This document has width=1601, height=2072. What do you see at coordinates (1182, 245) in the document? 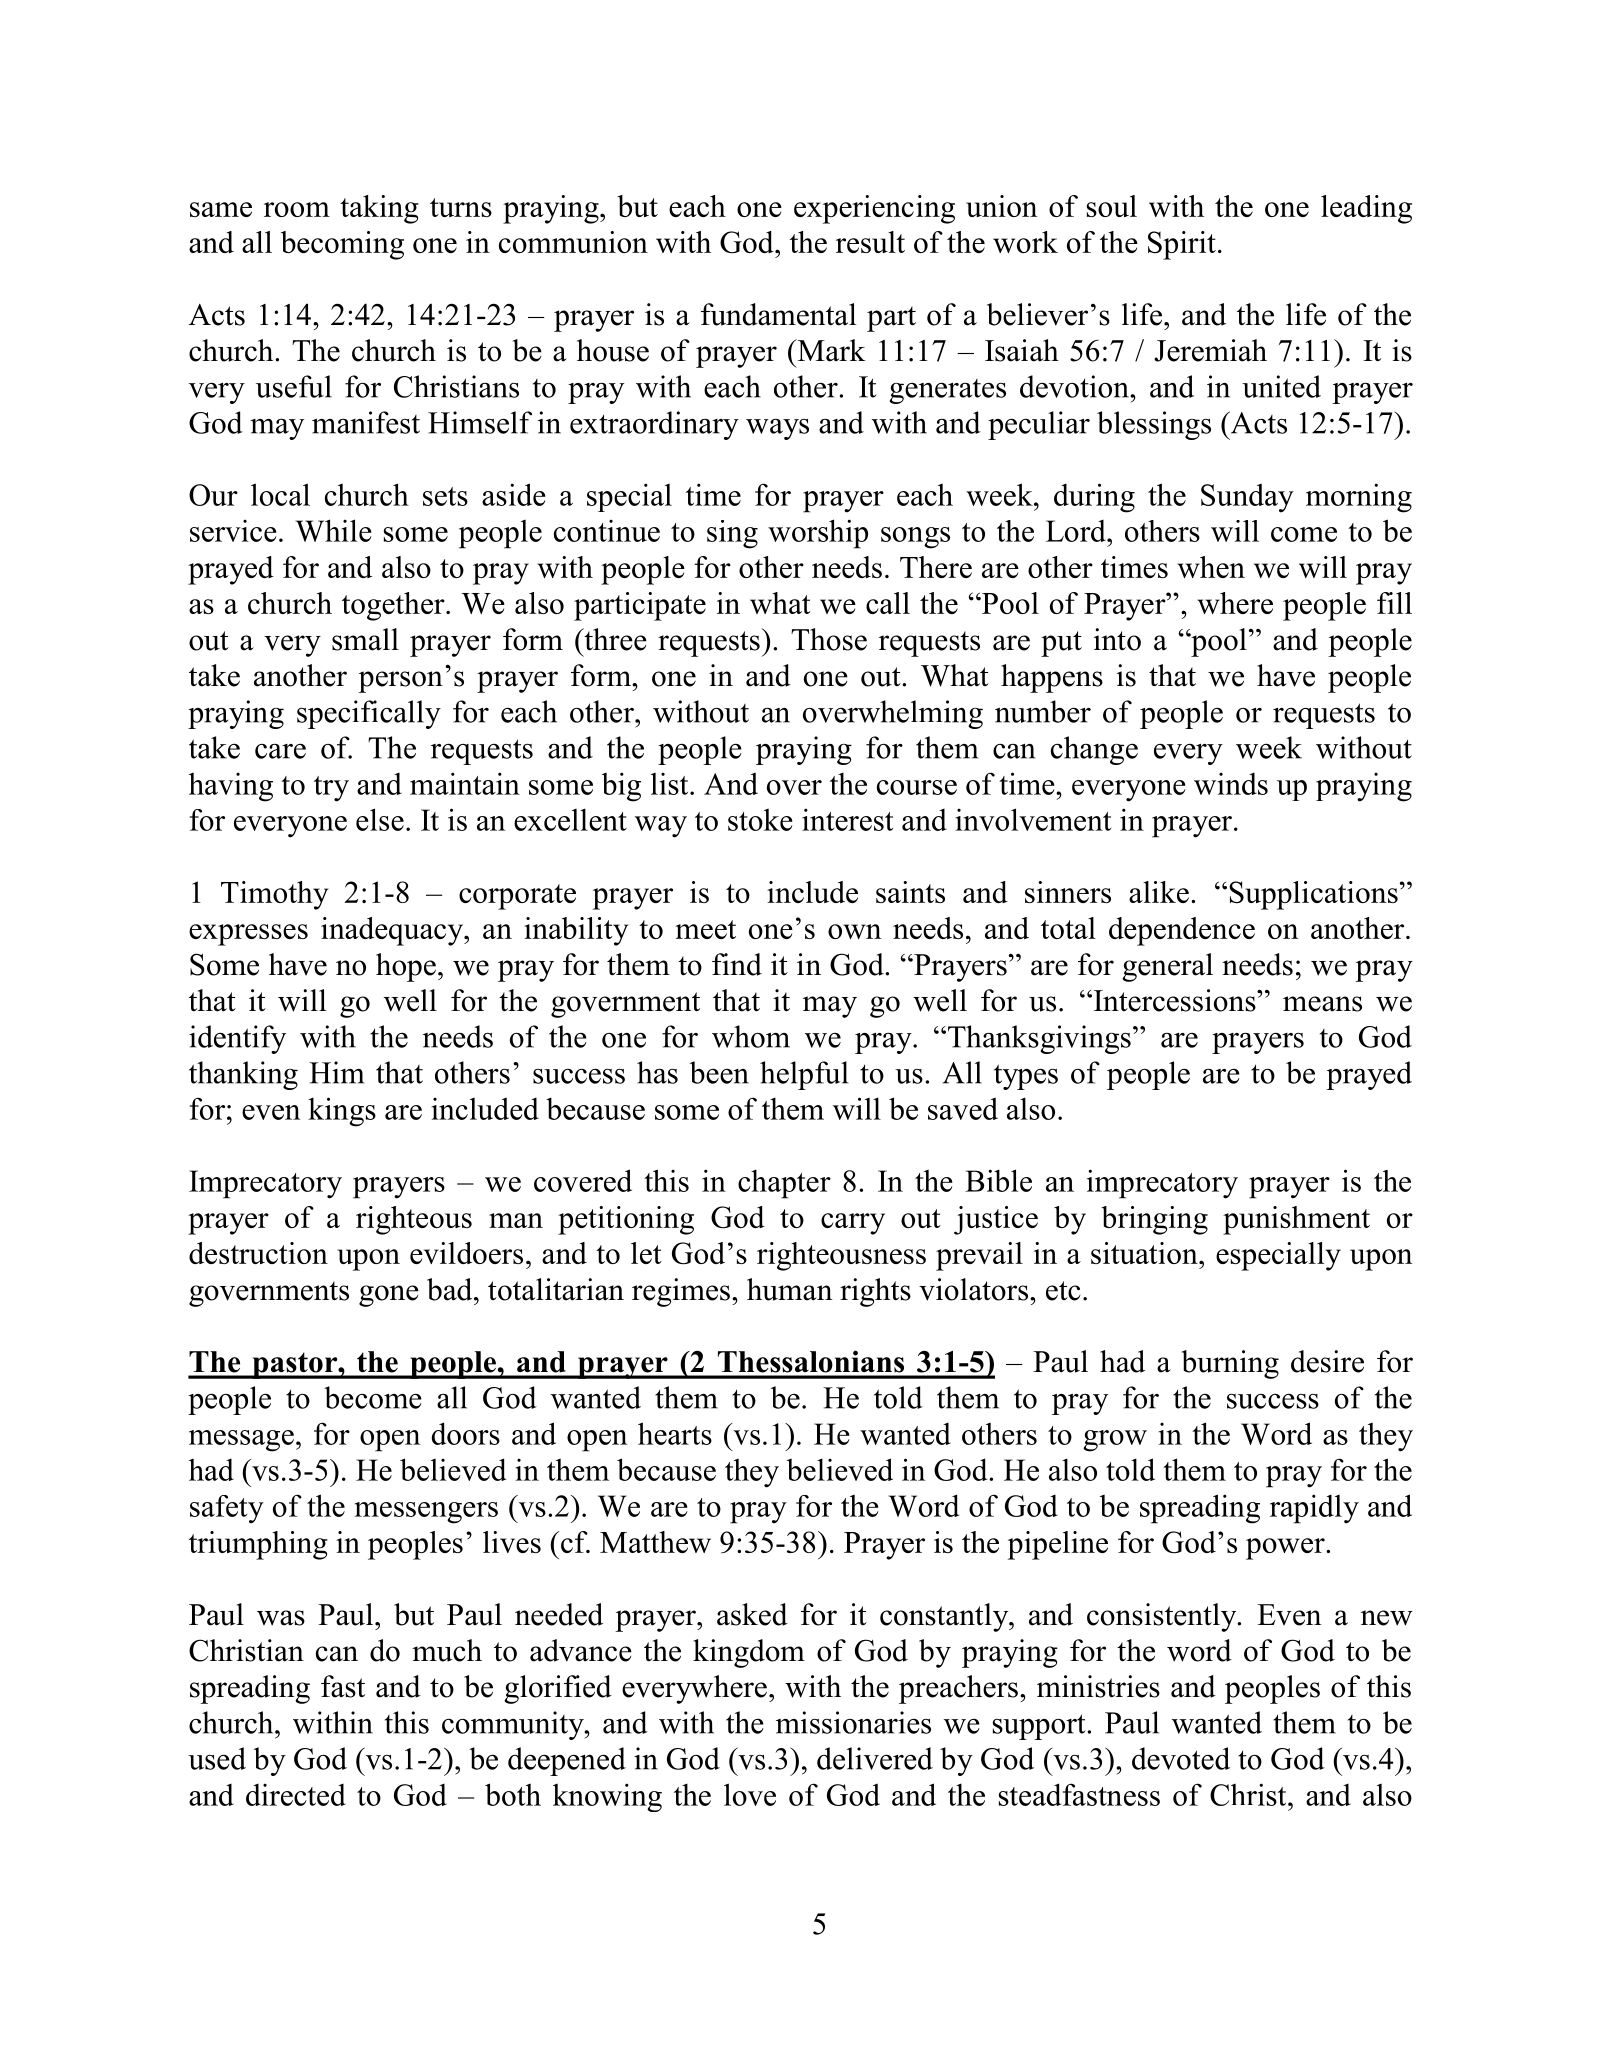
I see `Spirit` at bounding box center [1182, 245].
